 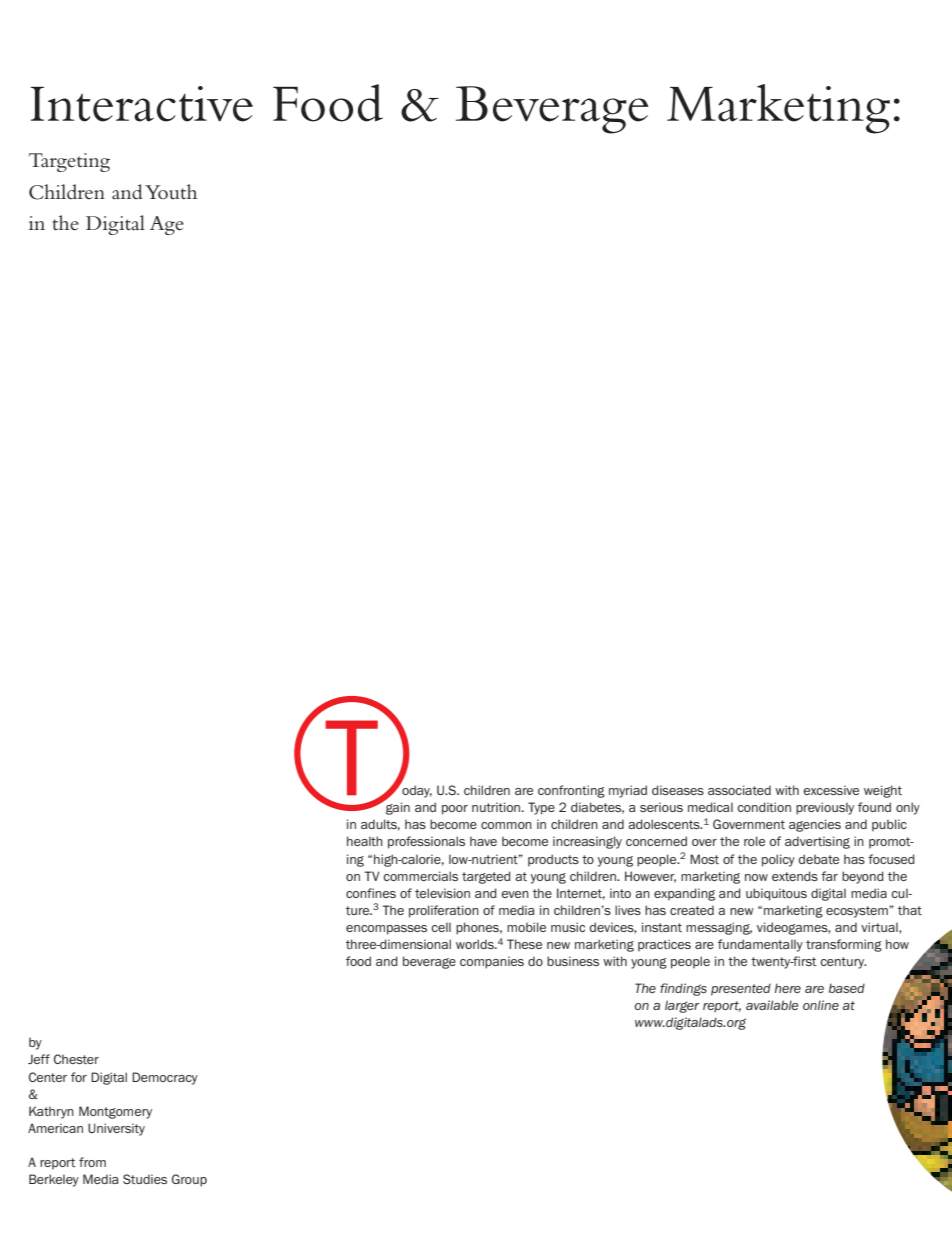 What do you see at coordinates (825, 808) in the image?
I see `previously` at bounding box center [825, 808].
